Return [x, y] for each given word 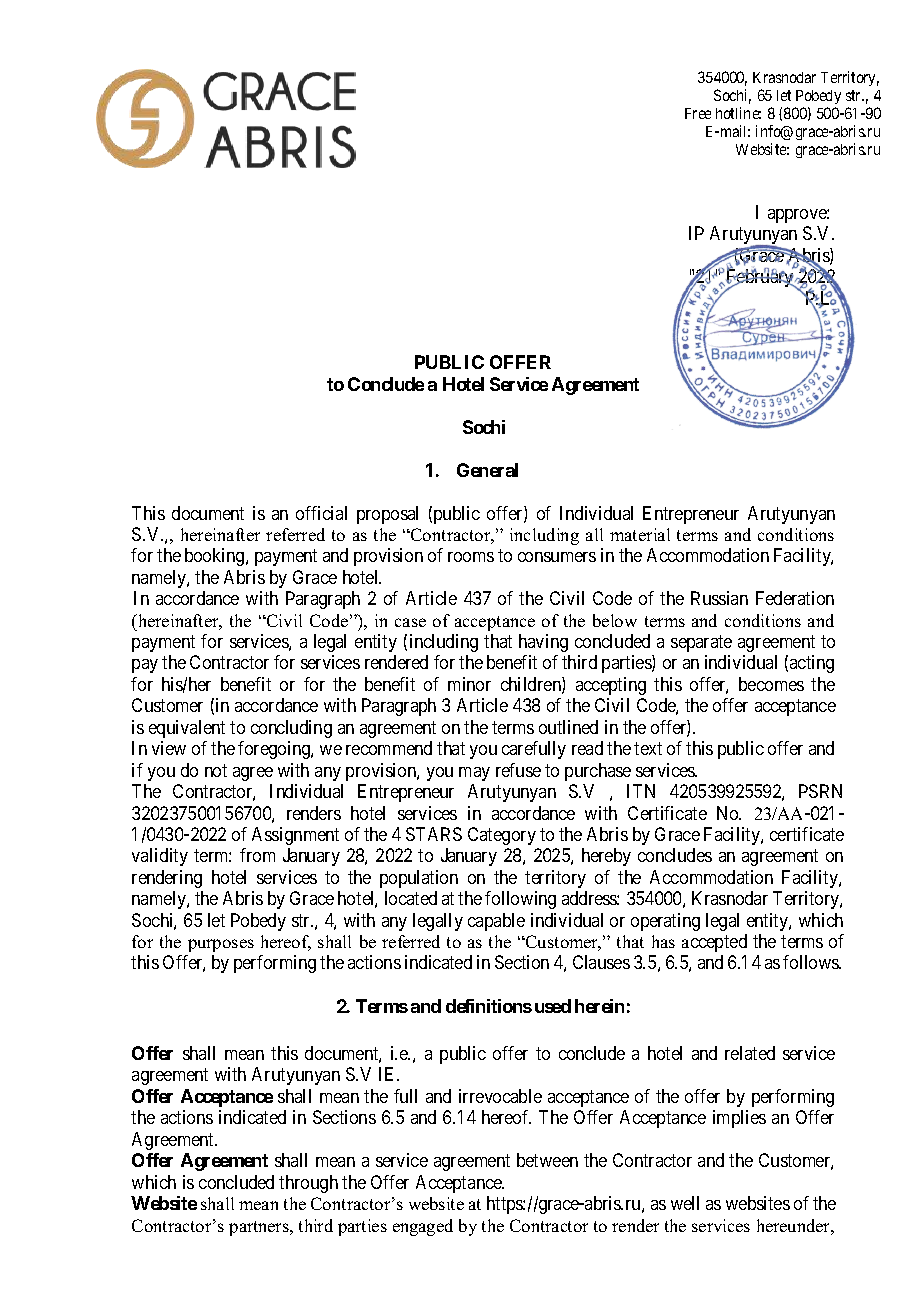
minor [469, 684]
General [487, 470]
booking [216, 557]
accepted [714, 943]
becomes [771, 684]
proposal [387, 515]
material [640, 534]
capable [496, 922]
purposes [221, 945]
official [321, 513]
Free [698, 113]
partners [260, 1228]
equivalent [187, 729]
